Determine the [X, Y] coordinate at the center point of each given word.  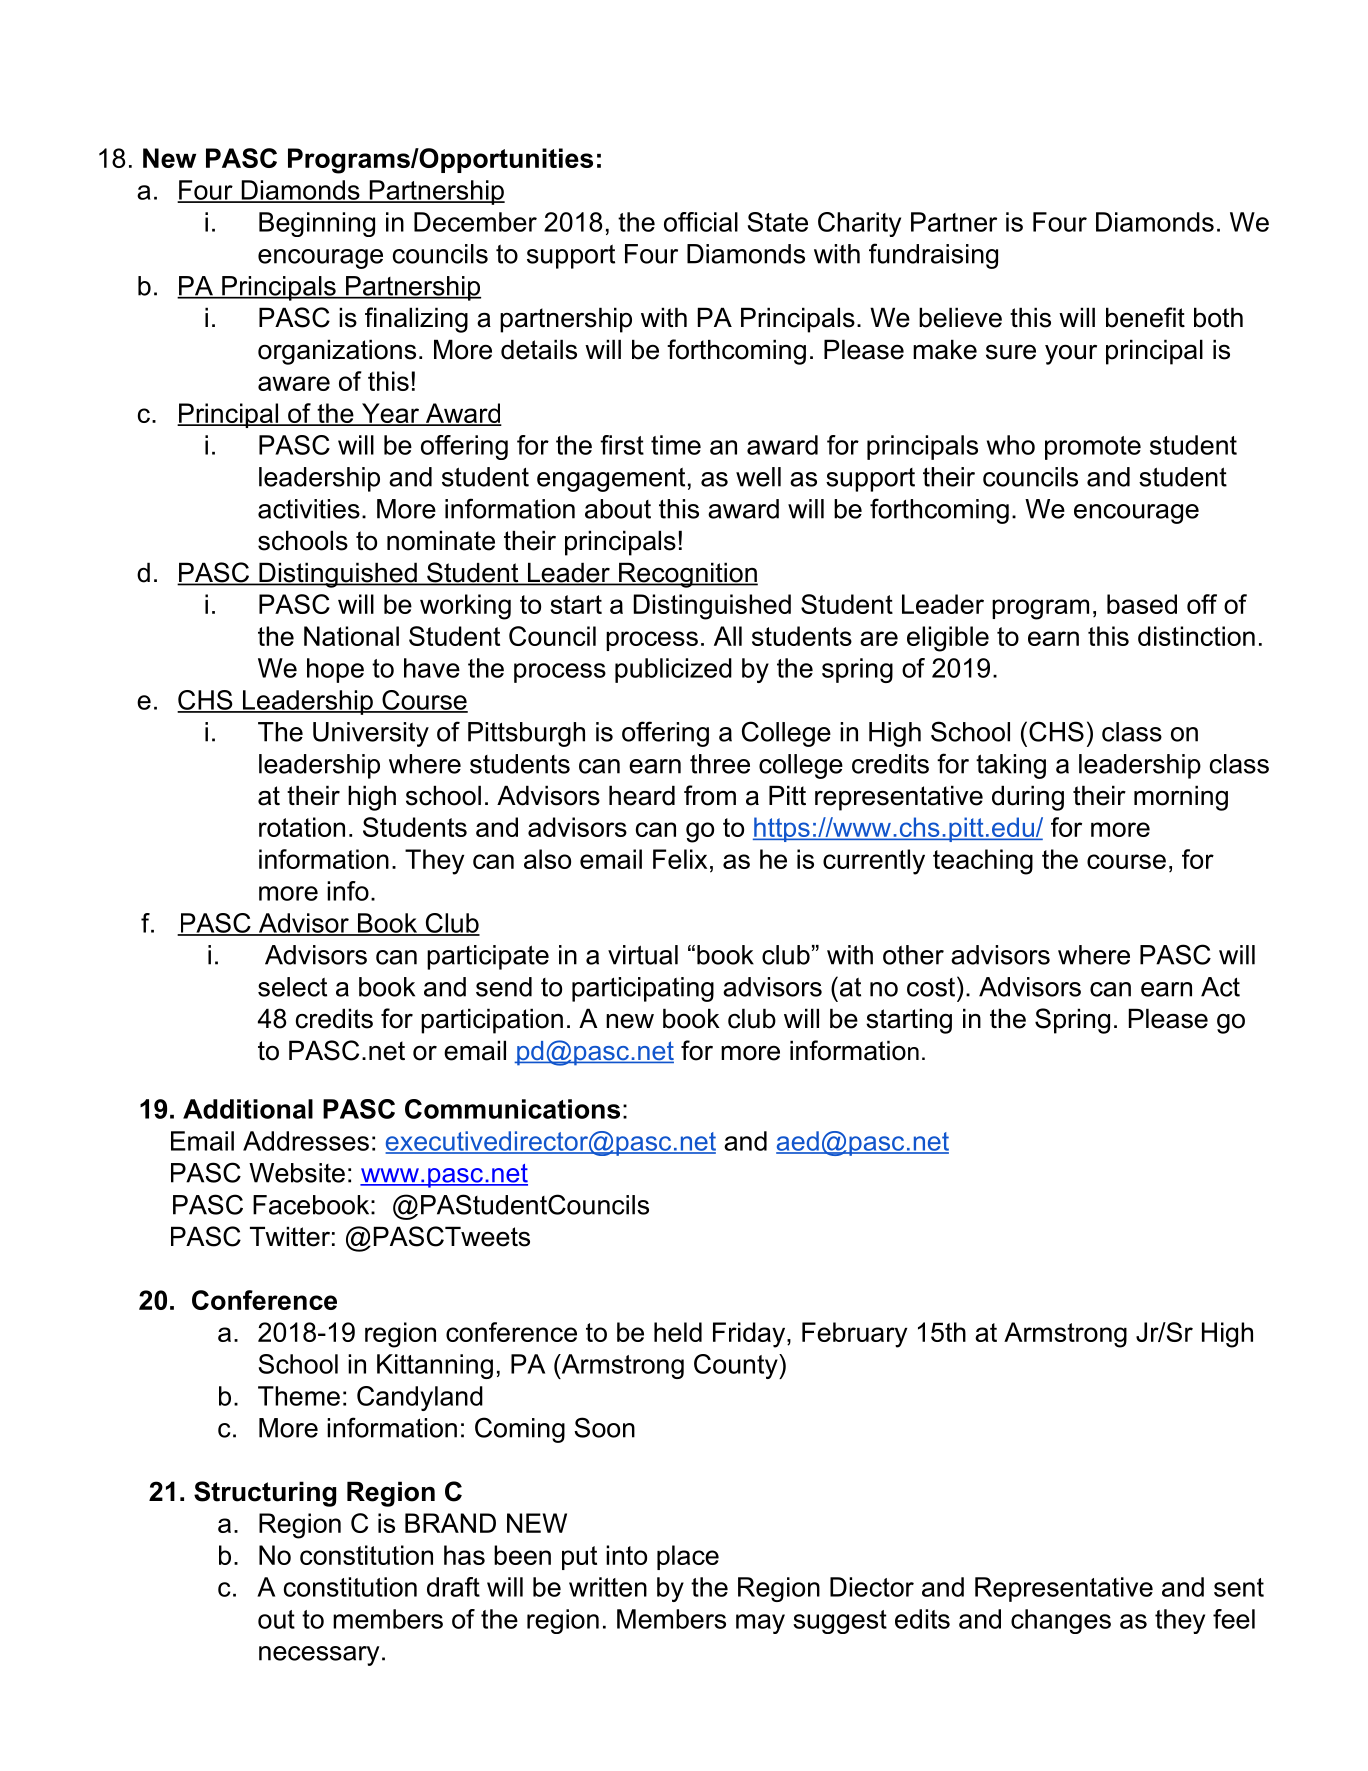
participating [643, 989]
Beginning [317, 224]
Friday [749, 1335]
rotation [302, 827]
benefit [1145, 317]
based [1142, 604]
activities [309, 509]
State [778, 222]
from [710, 795]
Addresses [306, 1141]
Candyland [420, 1398]
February [854, 1335]
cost [931, 987]
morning [1181, 798]
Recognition [687, 575]
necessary [319, 1656]
